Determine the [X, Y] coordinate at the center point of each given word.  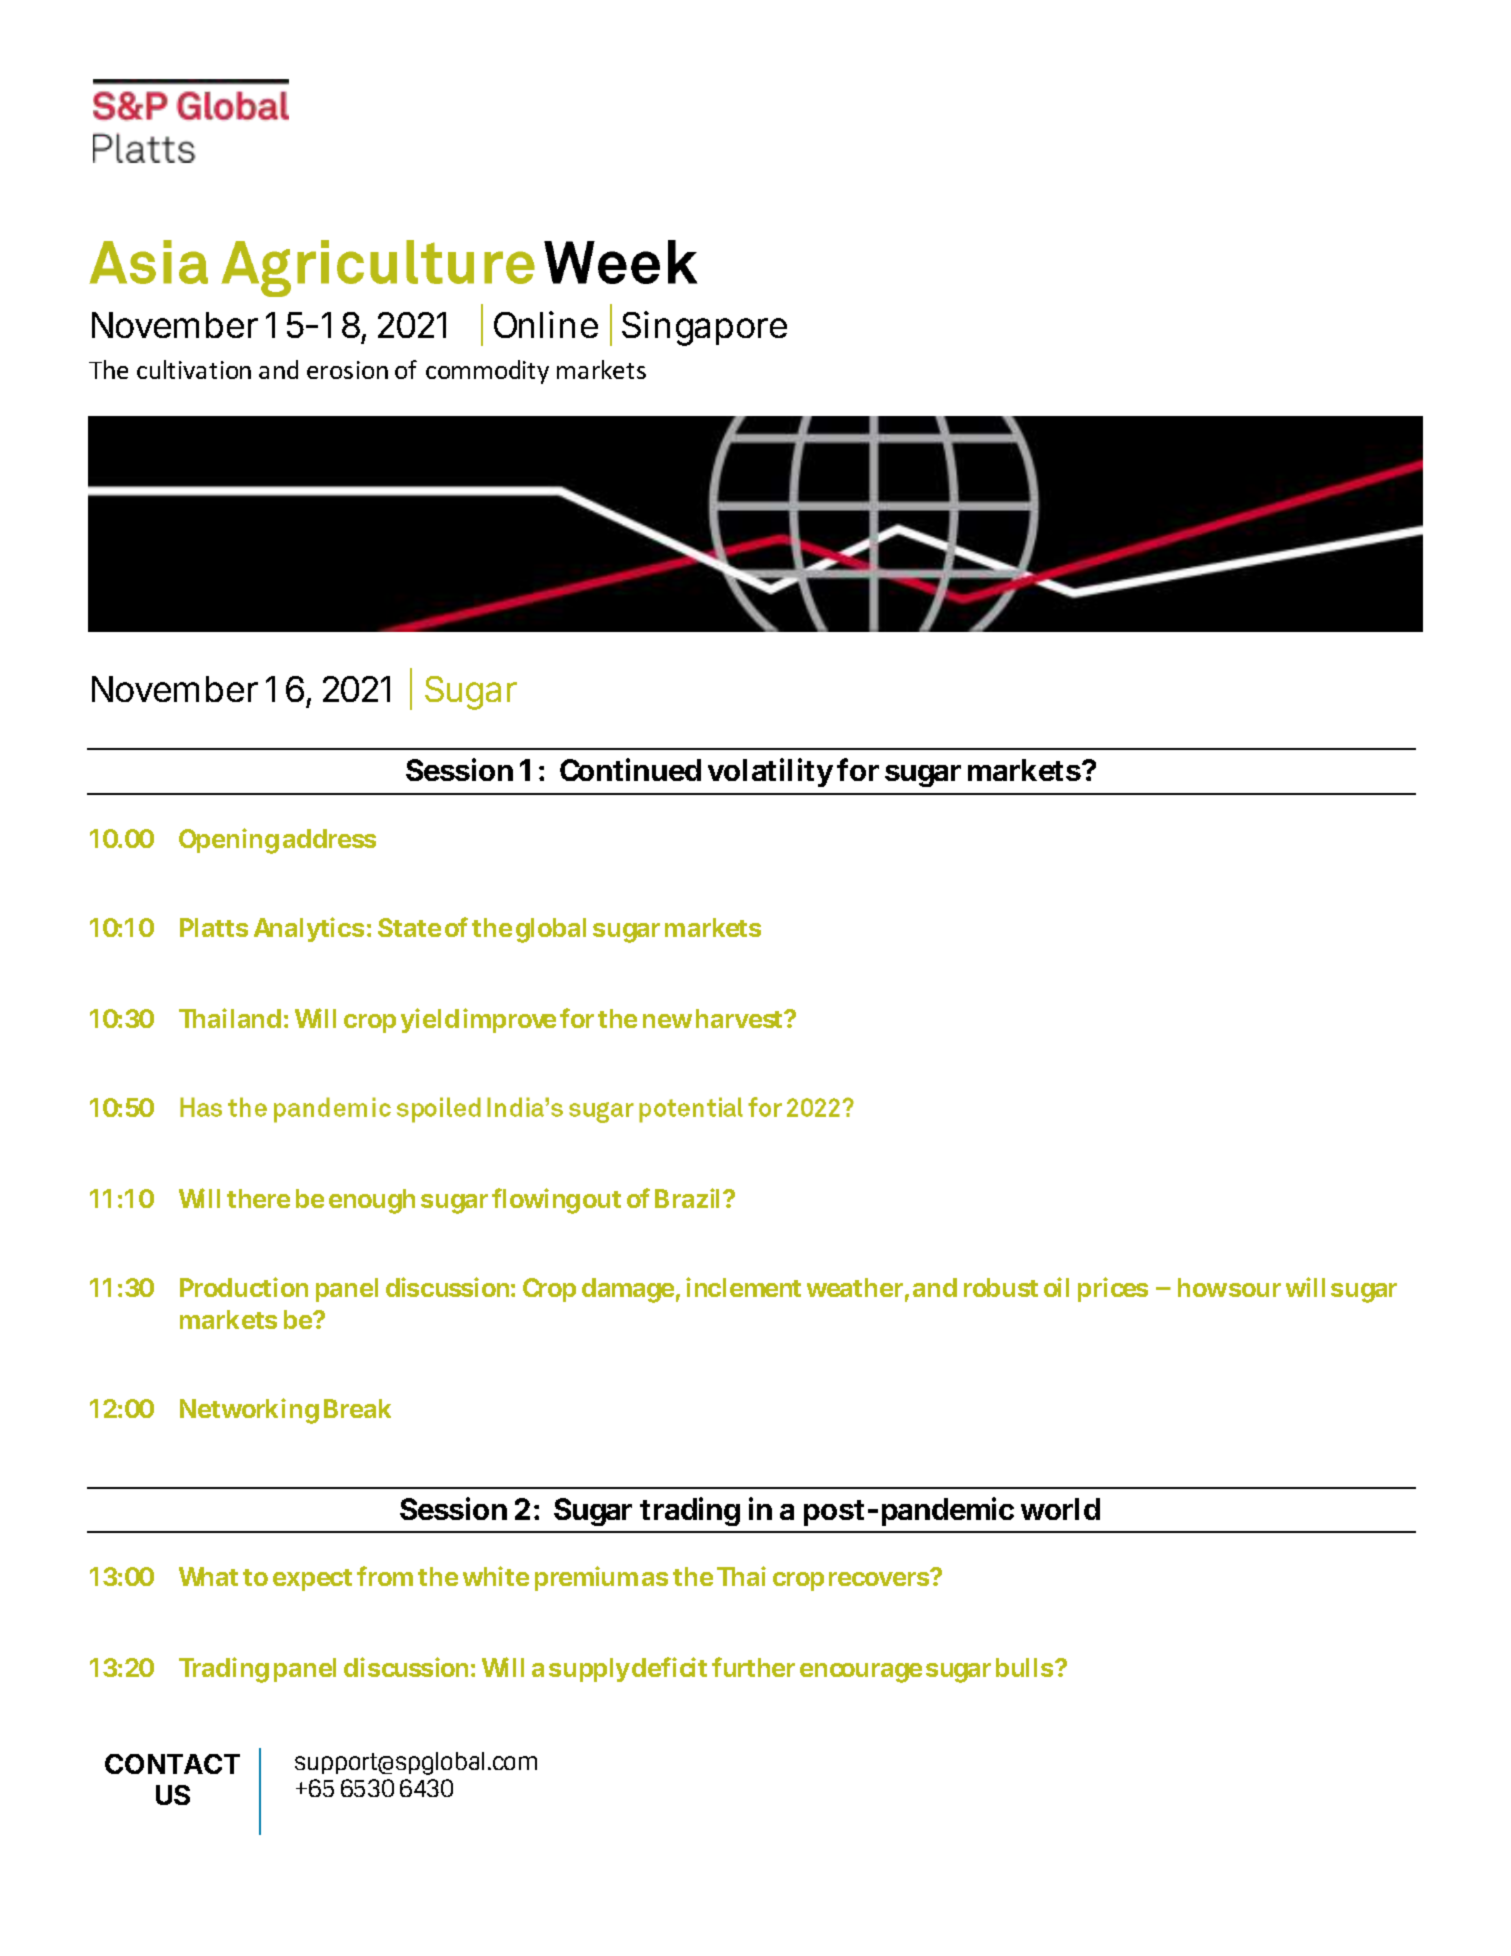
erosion [347, 370]
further [753, 1667]
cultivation [194, 369]
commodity [487, 372]
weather [854, 1287]
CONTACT [172, 1764]
